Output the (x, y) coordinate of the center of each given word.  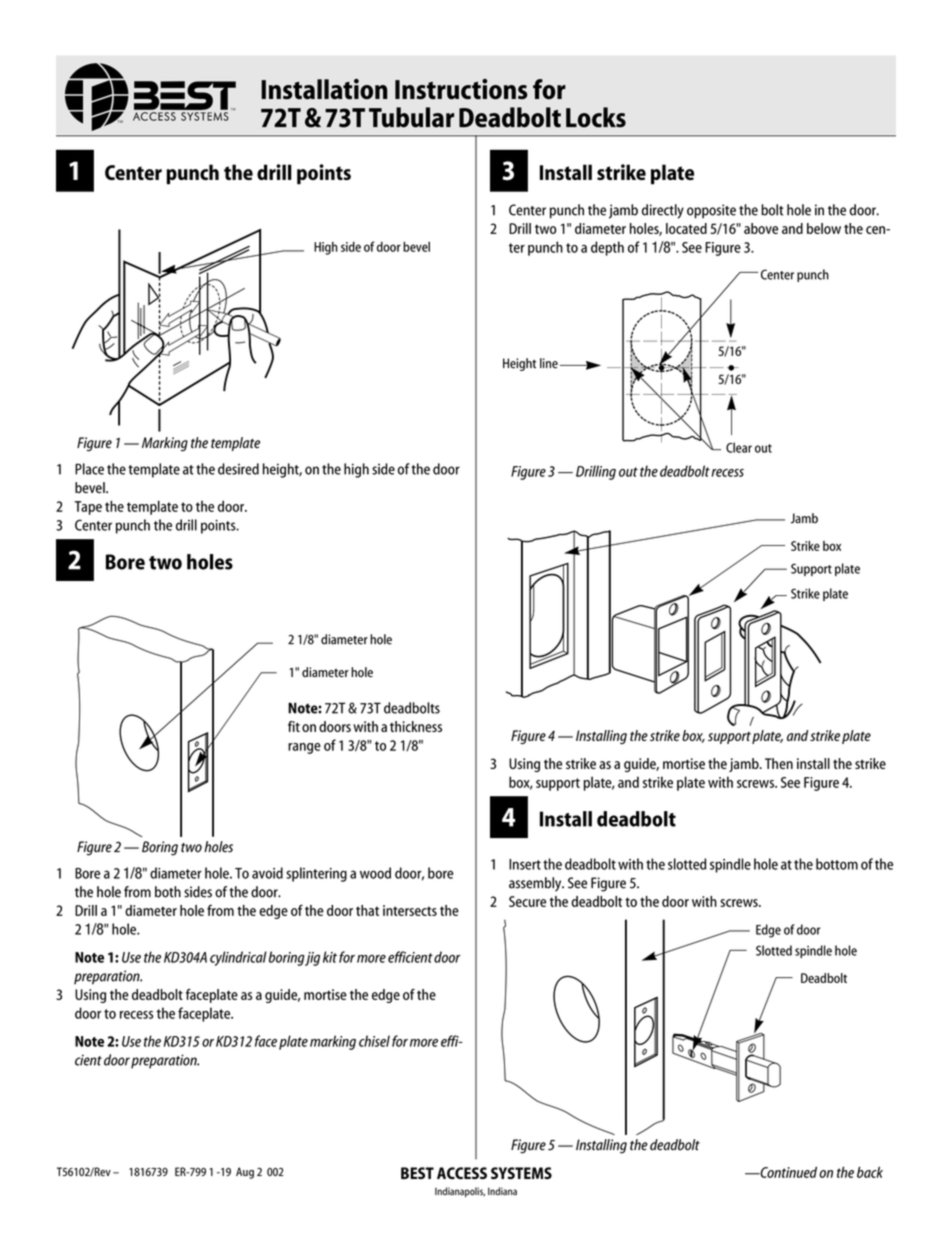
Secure (527, 901)
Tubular (411, 117)
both (168, 892)
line (549, 363)
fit (294, 726)
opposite (711, 211)
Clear (739, 447)
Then (779, 763)
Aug (245, 1173)
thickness (416, 726)
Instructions (461, 89)
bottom (837, 864)
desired (238, 469)
